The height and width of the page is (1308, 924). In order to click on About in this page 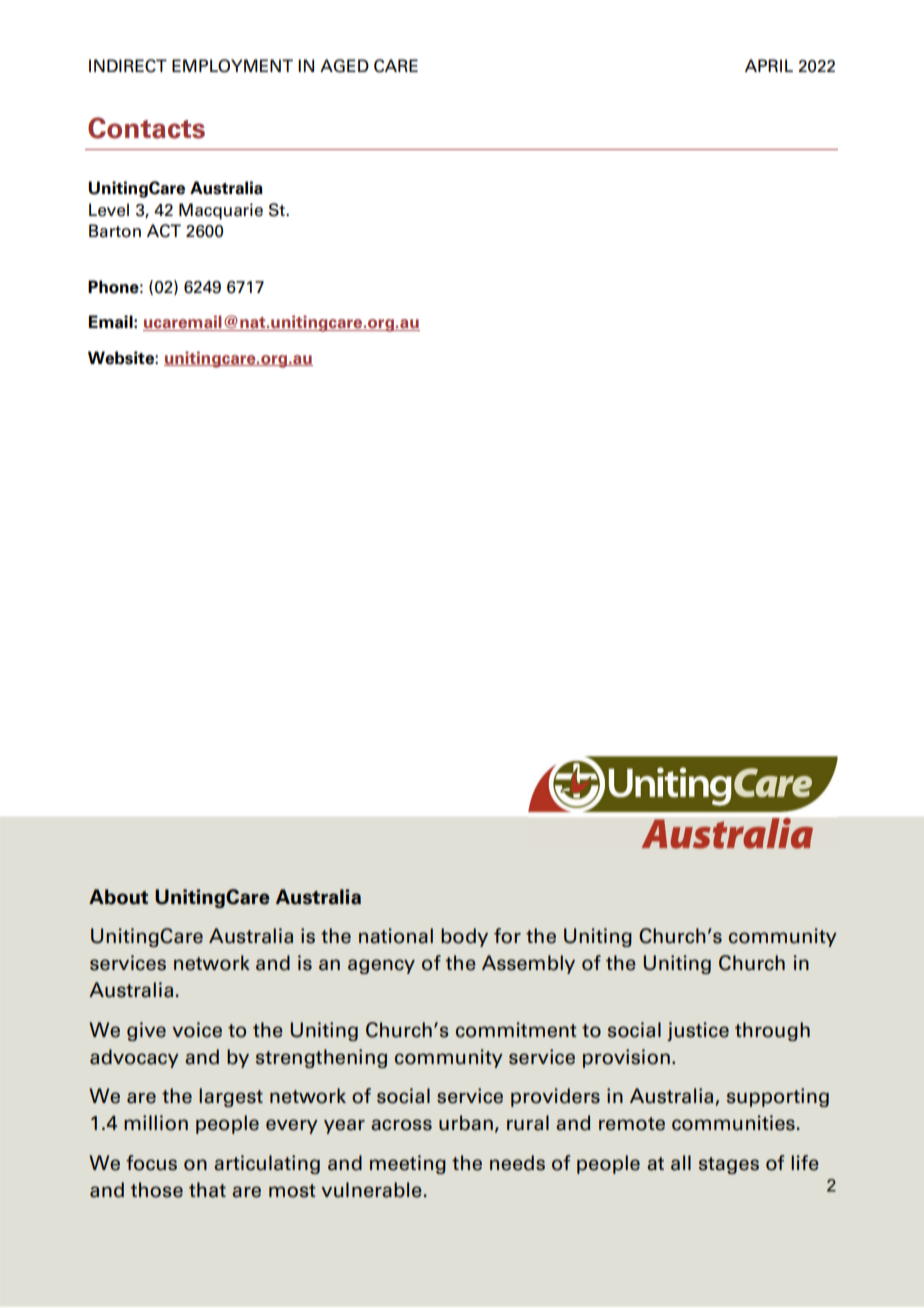, I will do `click(118, 897)`.
